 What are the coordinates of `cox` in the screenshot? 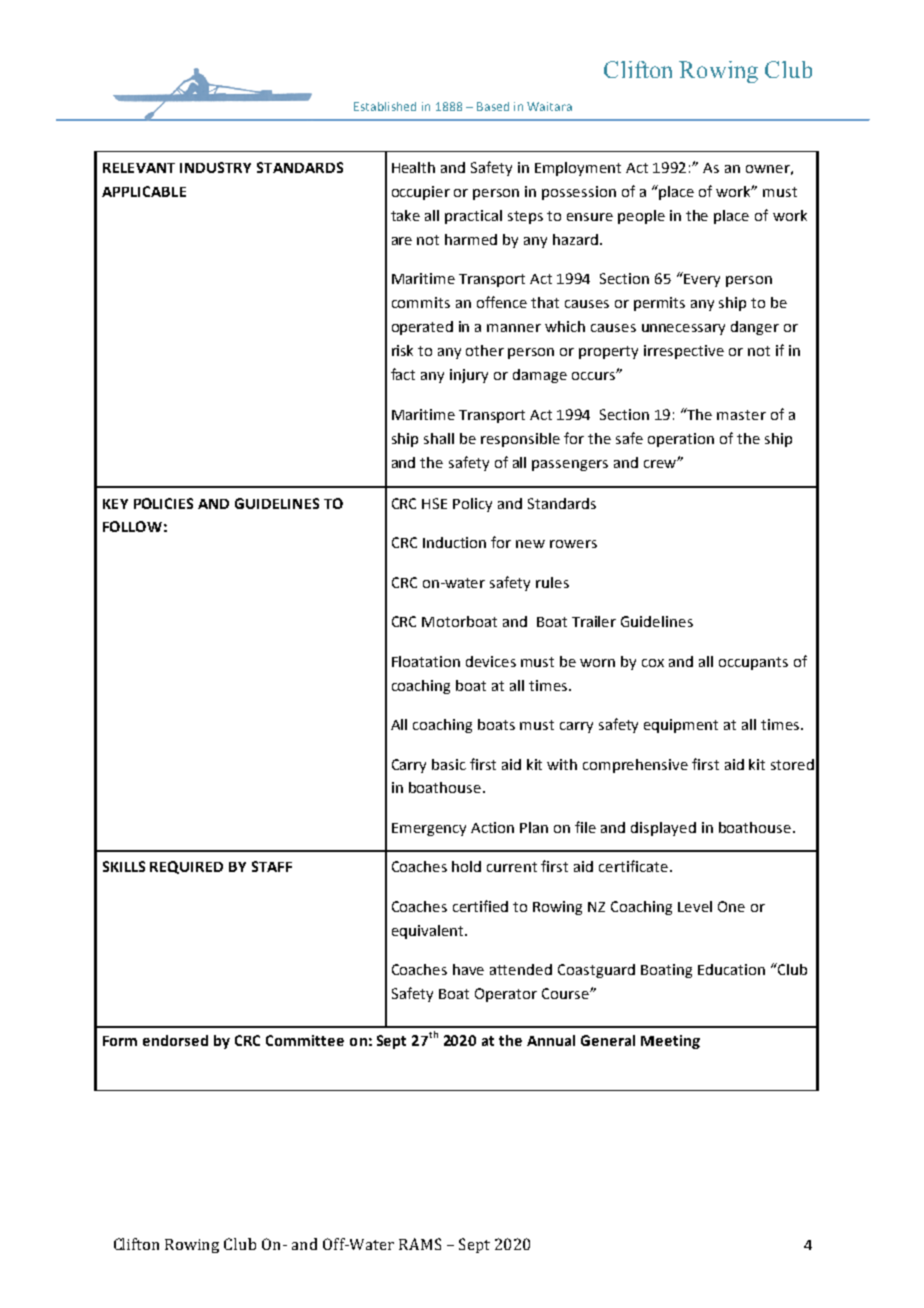 It's located at (653, 663).
